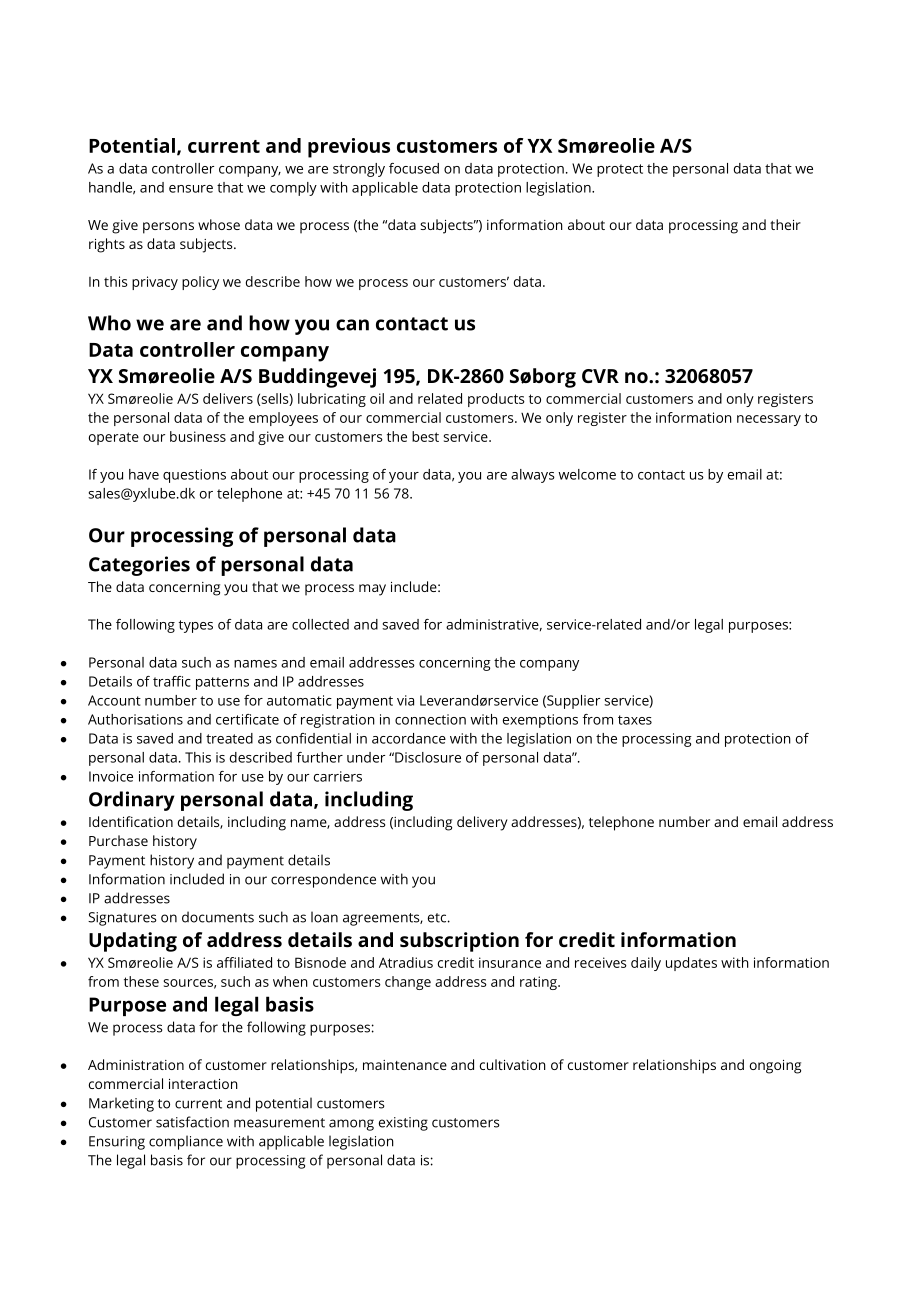 This screenshot has height=1308, width=924. I want to click on via, so click(405, 700).
